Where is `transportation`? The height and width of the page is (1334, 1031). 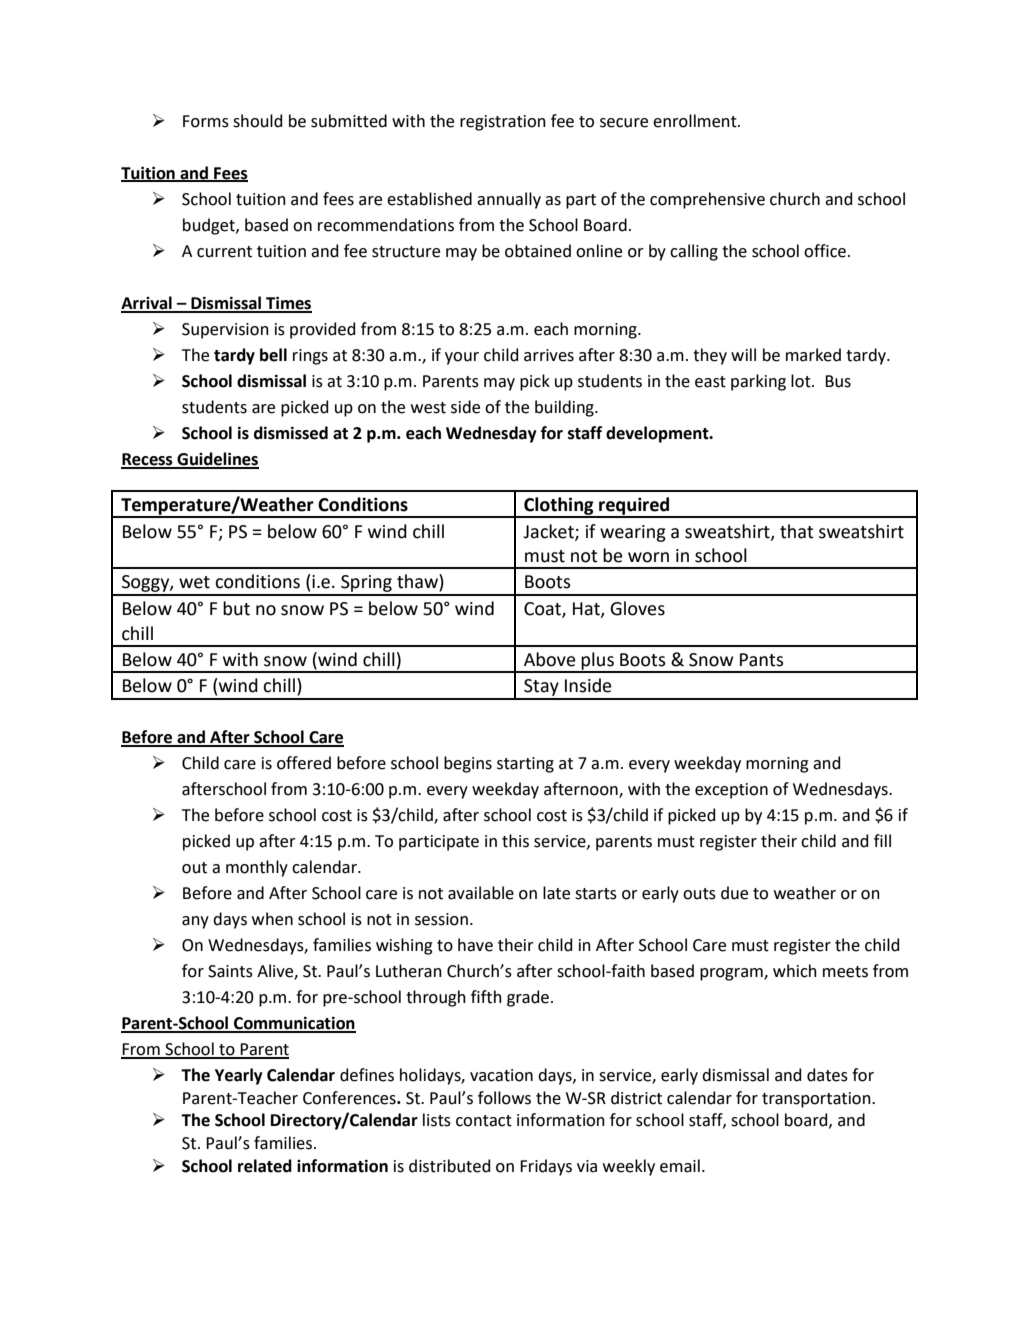
transportation is located at coordinates (817, 1100).
